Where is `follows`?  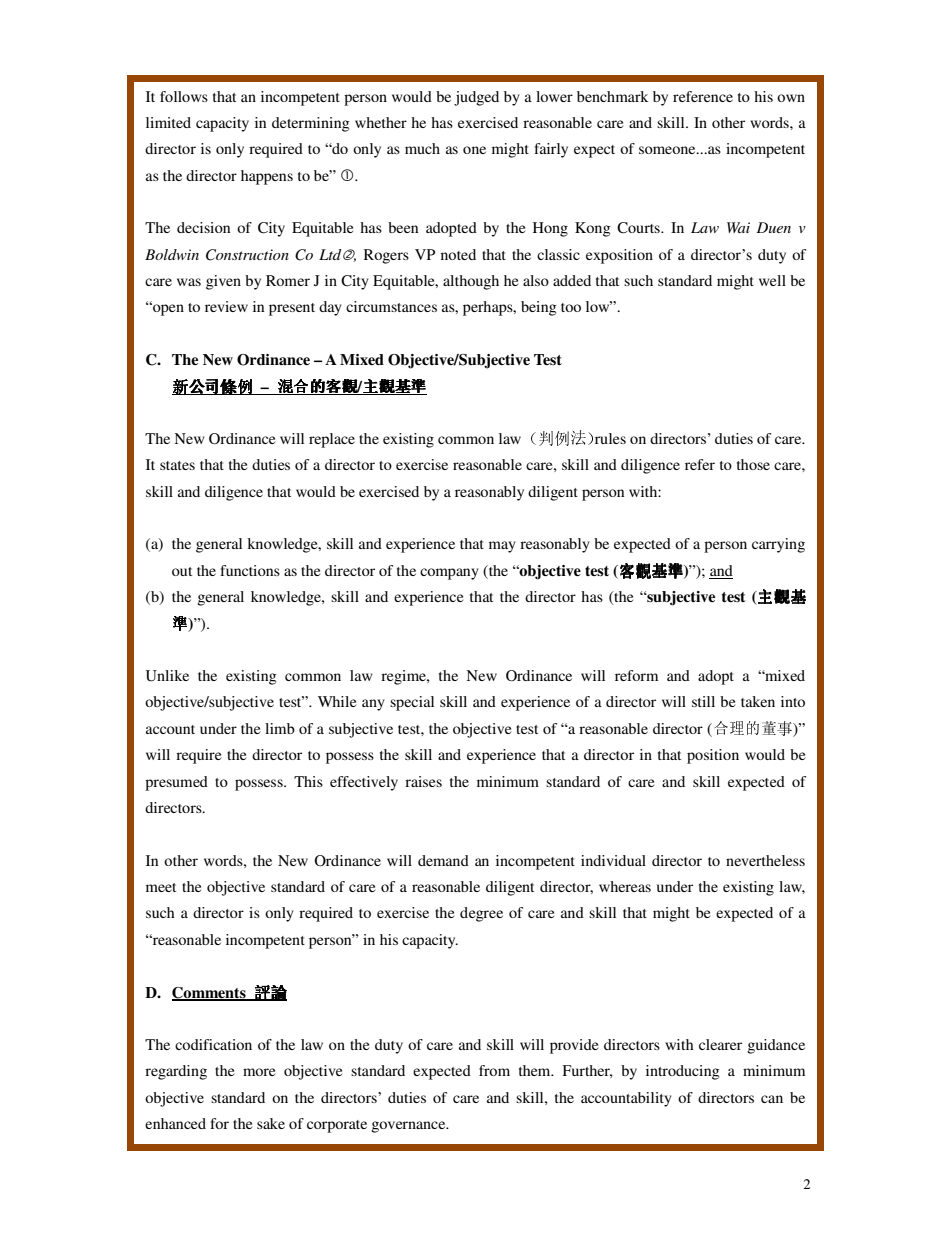 follows is located at coordinates (184, 96).
